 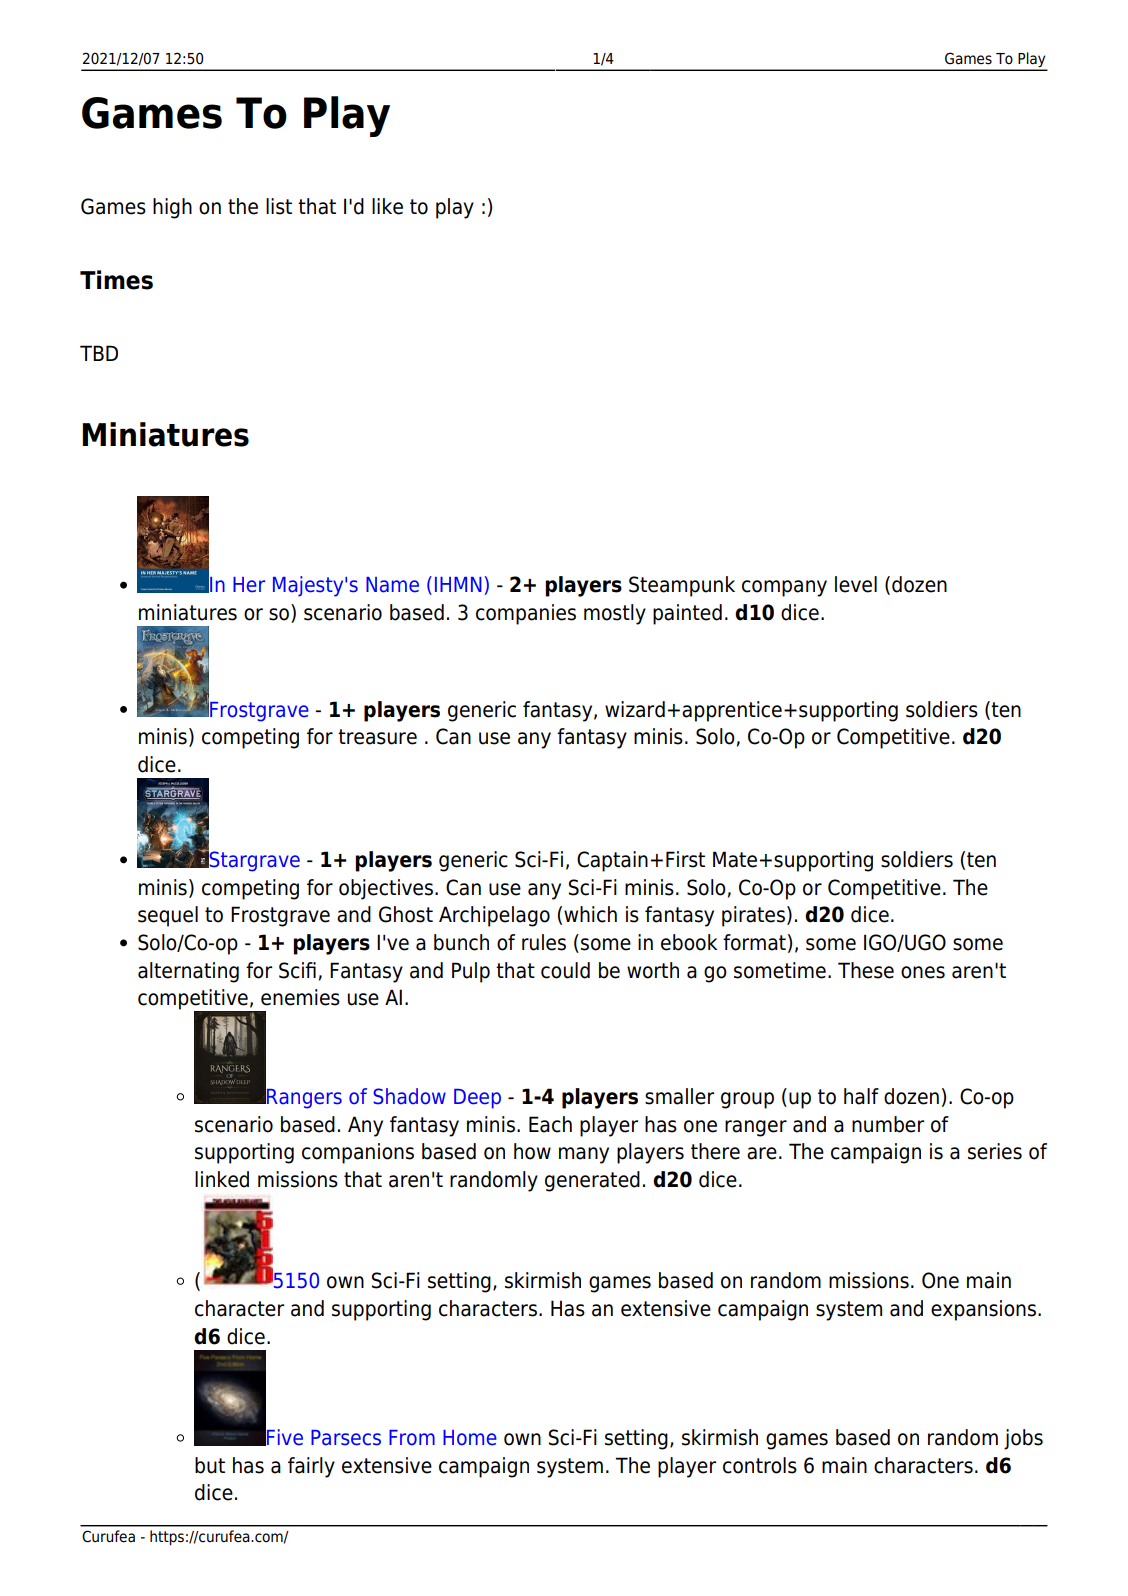 What do you see at coordinates (784, 588) in the screenshot?
I see `company` at bounding box center [784, 588].
